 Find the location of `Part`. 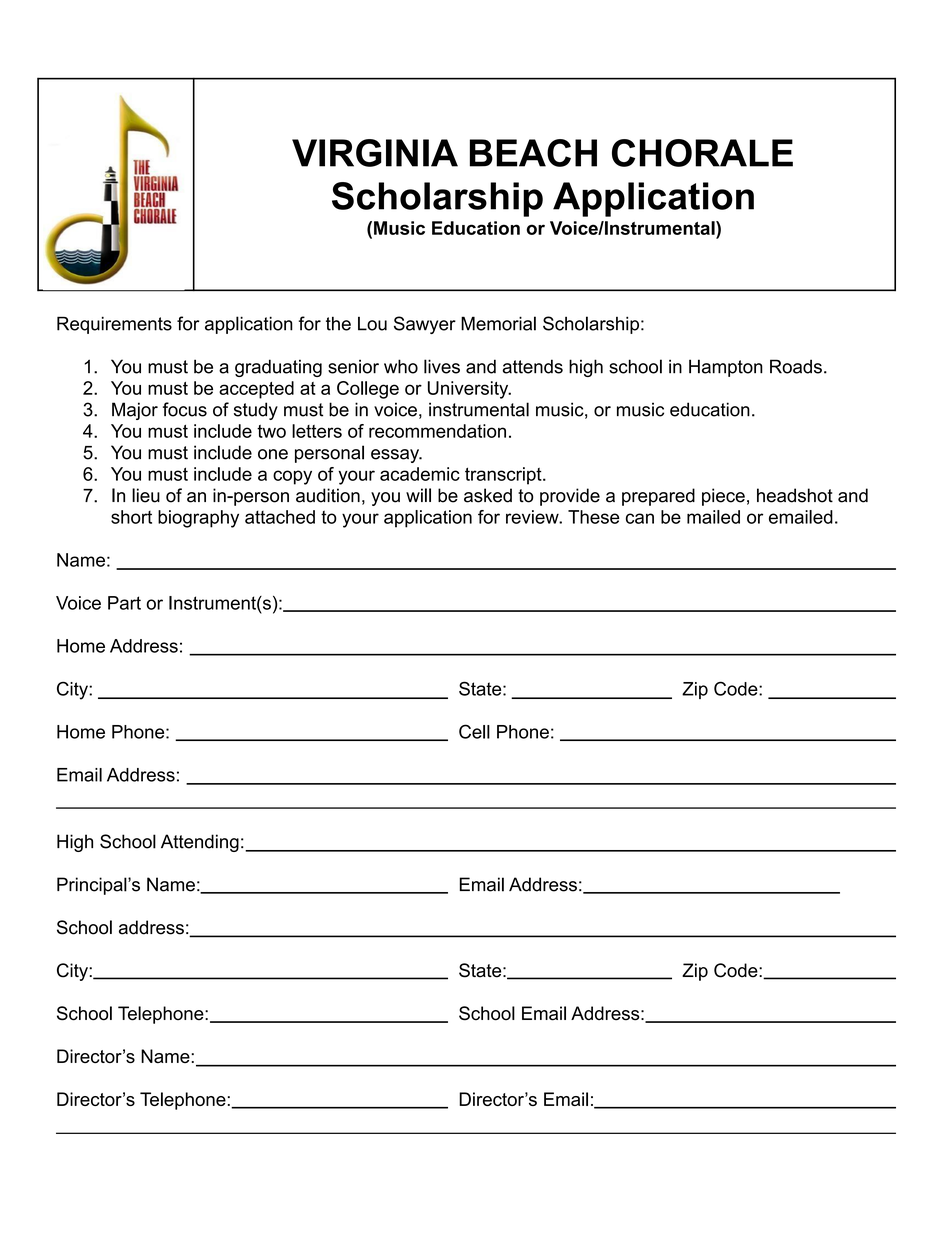

Part is located at coordinates (124, 603).
